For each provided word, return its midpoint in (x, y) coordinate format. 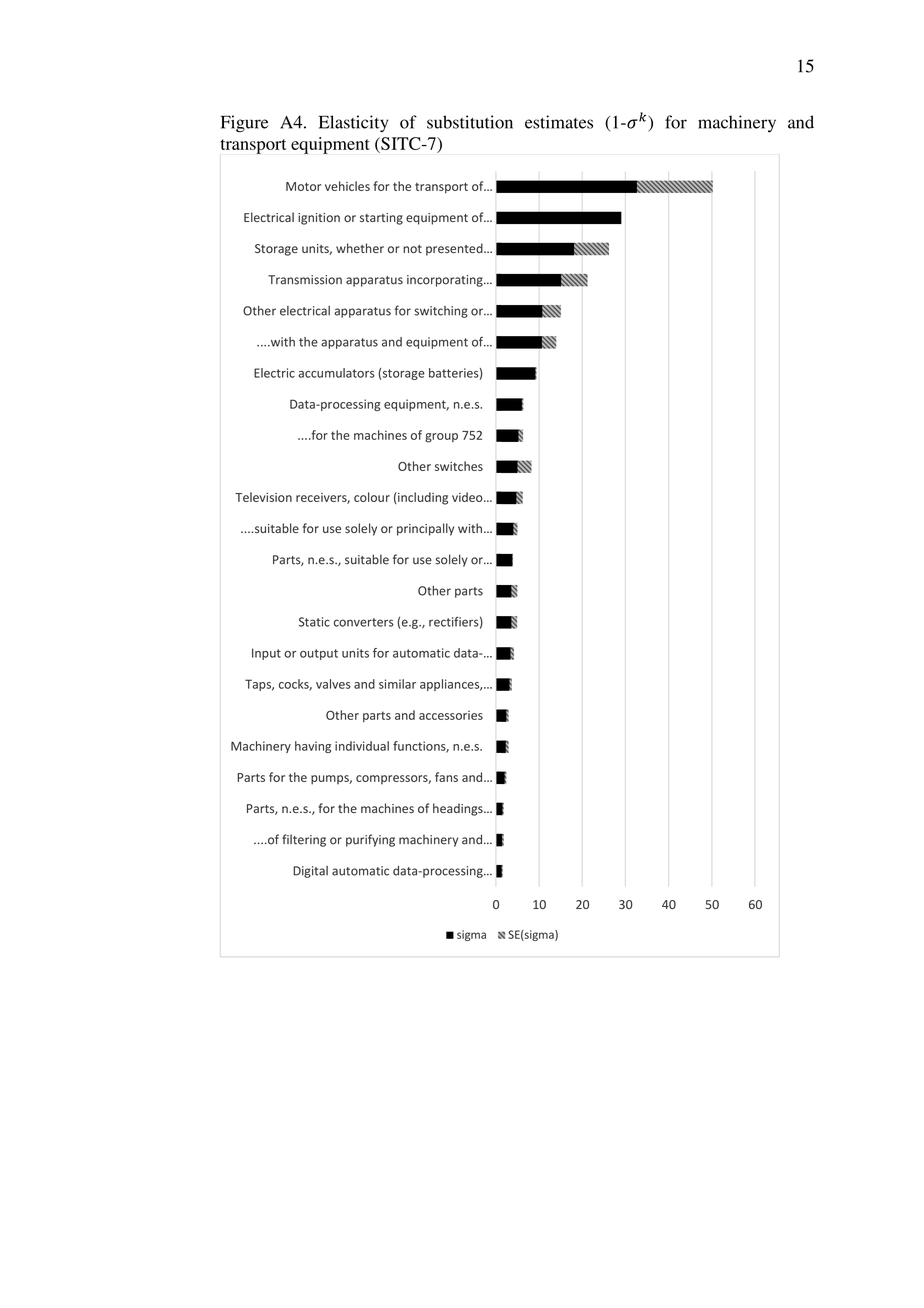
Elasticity (353, 123)
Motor (303, 186)
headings (459, 809)
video (468, 497)
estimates (559, 122)
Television (263, 497)
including (422, 498)
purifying (370, 840)
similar (397, 684)
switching (441, 312)
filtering (304, 840)
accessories (451, 715)
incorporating (446, 281)
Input (266, 654)
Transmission (305, 280)
